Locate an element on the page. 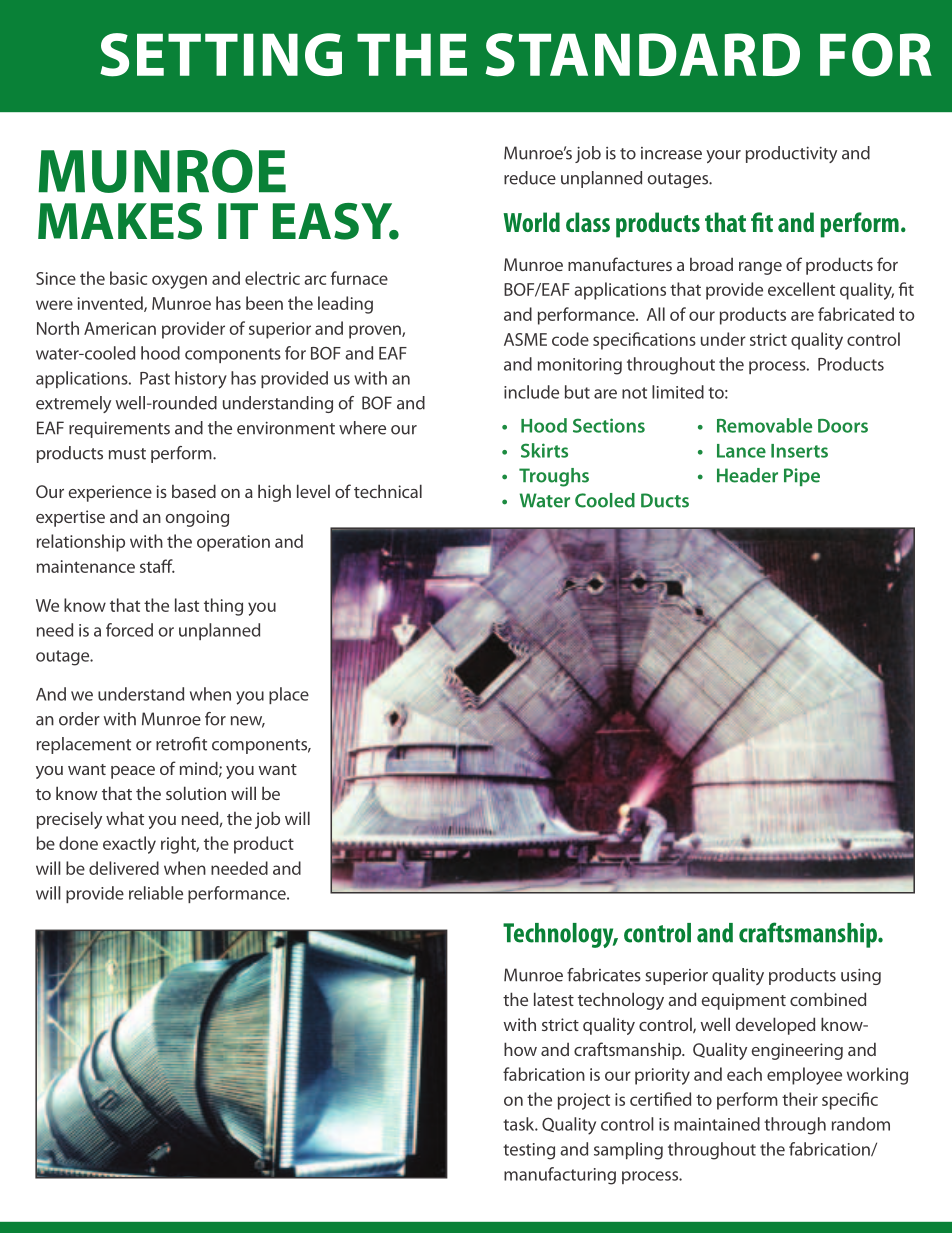 The width and height of the document is (952, 1233). Past is located at coordinates (155, 378).
